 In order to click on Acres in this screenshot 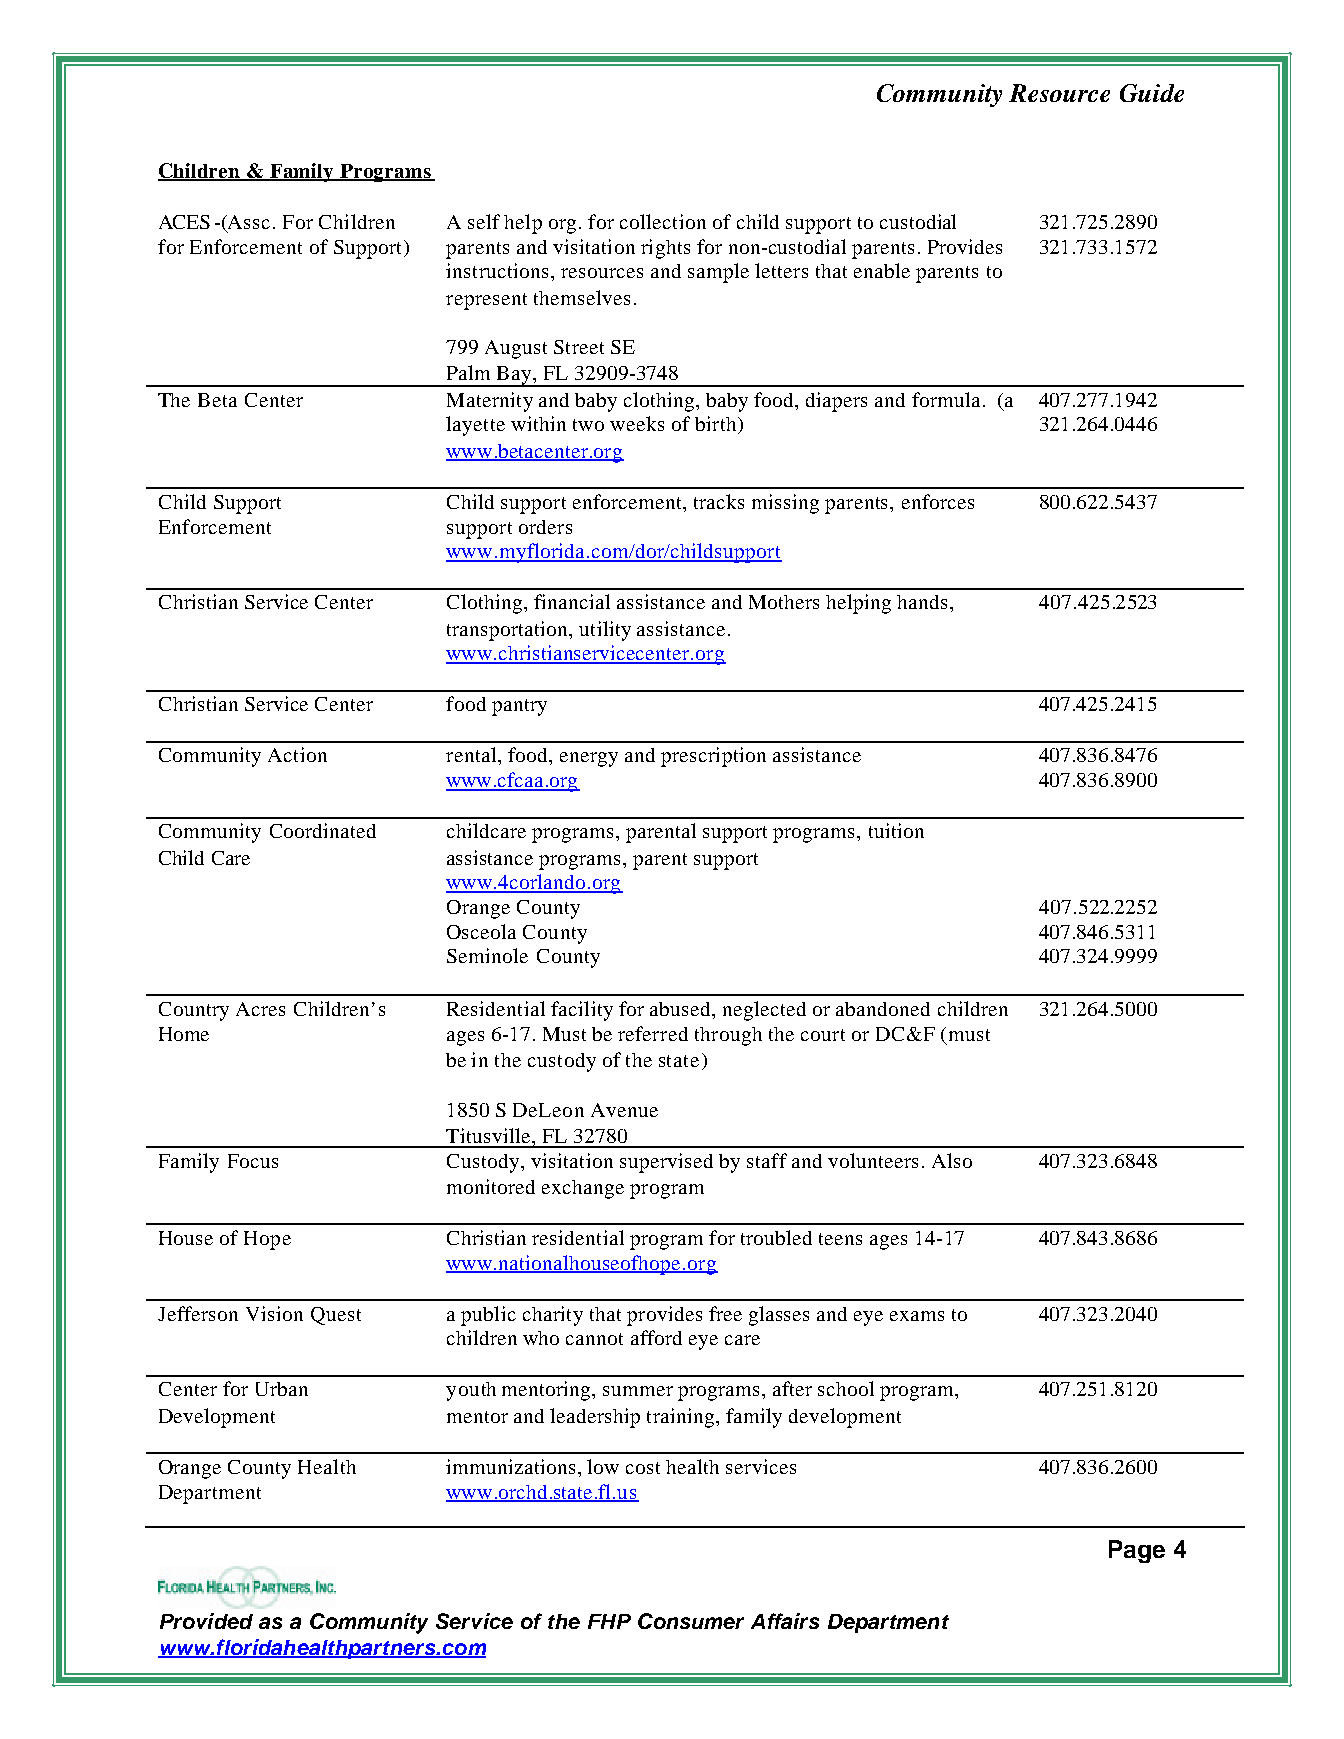, I will do `click(260, 1009)`.
